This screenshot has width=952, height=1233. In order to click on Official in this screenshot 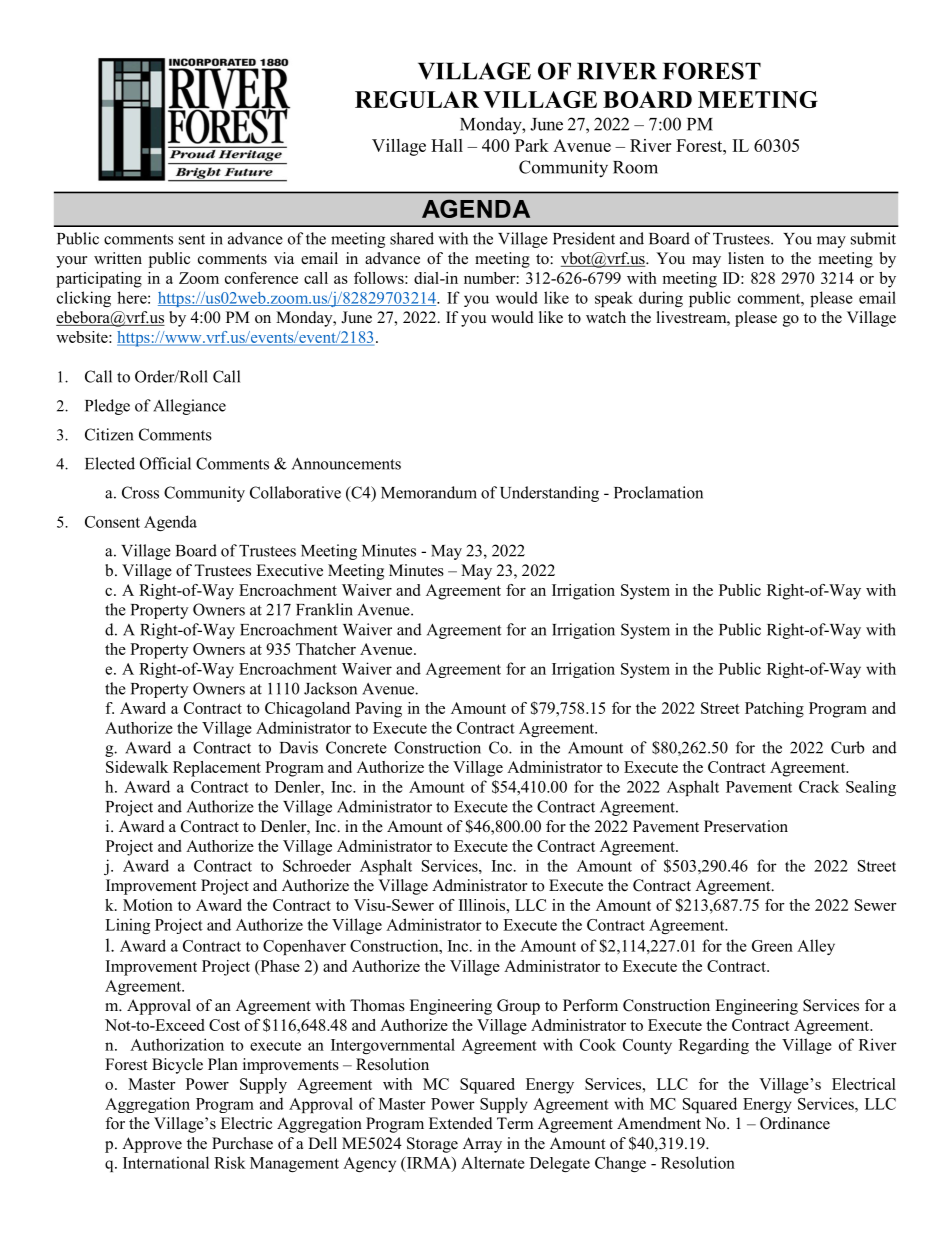, I will do `click(165, 463)`.
